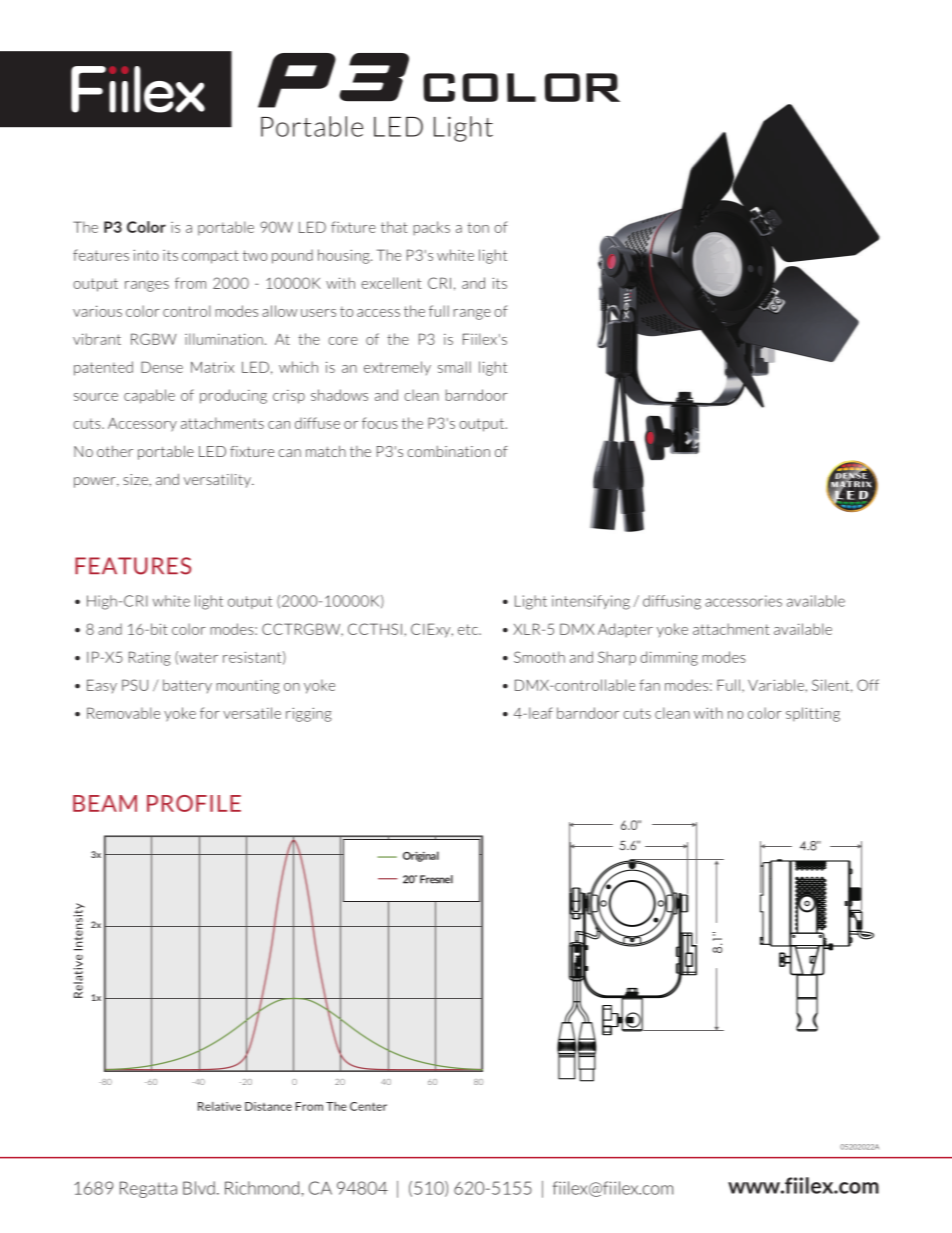 The image size is (952, 1233). Describe the element at coordinates (813, 714) in the screenshot. I see `splitting` at that location.
